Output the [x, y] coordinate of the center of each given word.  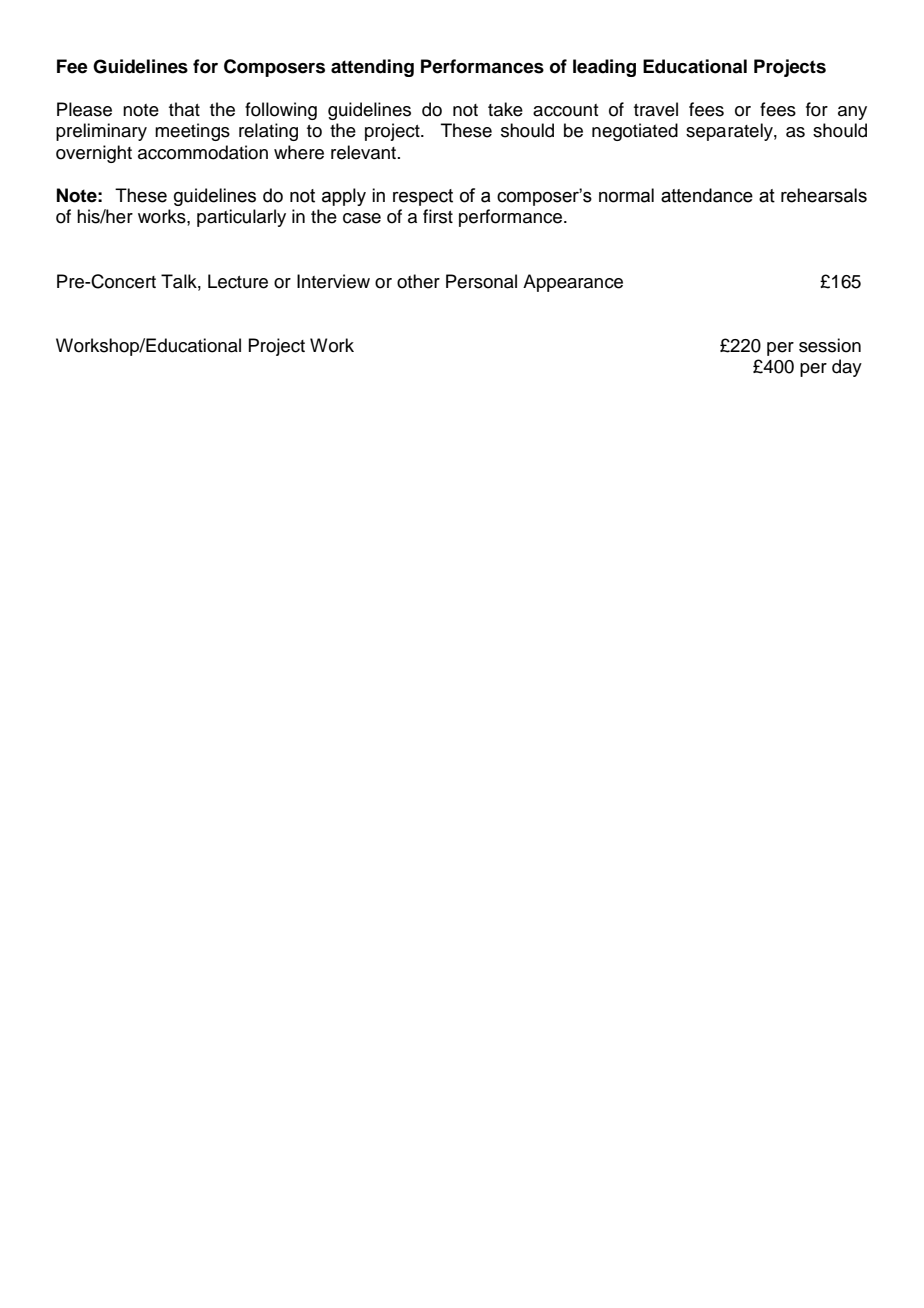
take [505, 109]
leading [604, 68]
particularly [241, 218]
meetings [192, 132]
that [184, 109]
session [830, 345]
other [418, 281]
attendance [707, 195]
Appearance [573, 283]
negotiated [635, 132]
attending [372, 68]
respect [423, 197]
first [438, 216]
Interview [333, 281]
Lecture [238, 281]
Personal [481, 281]
